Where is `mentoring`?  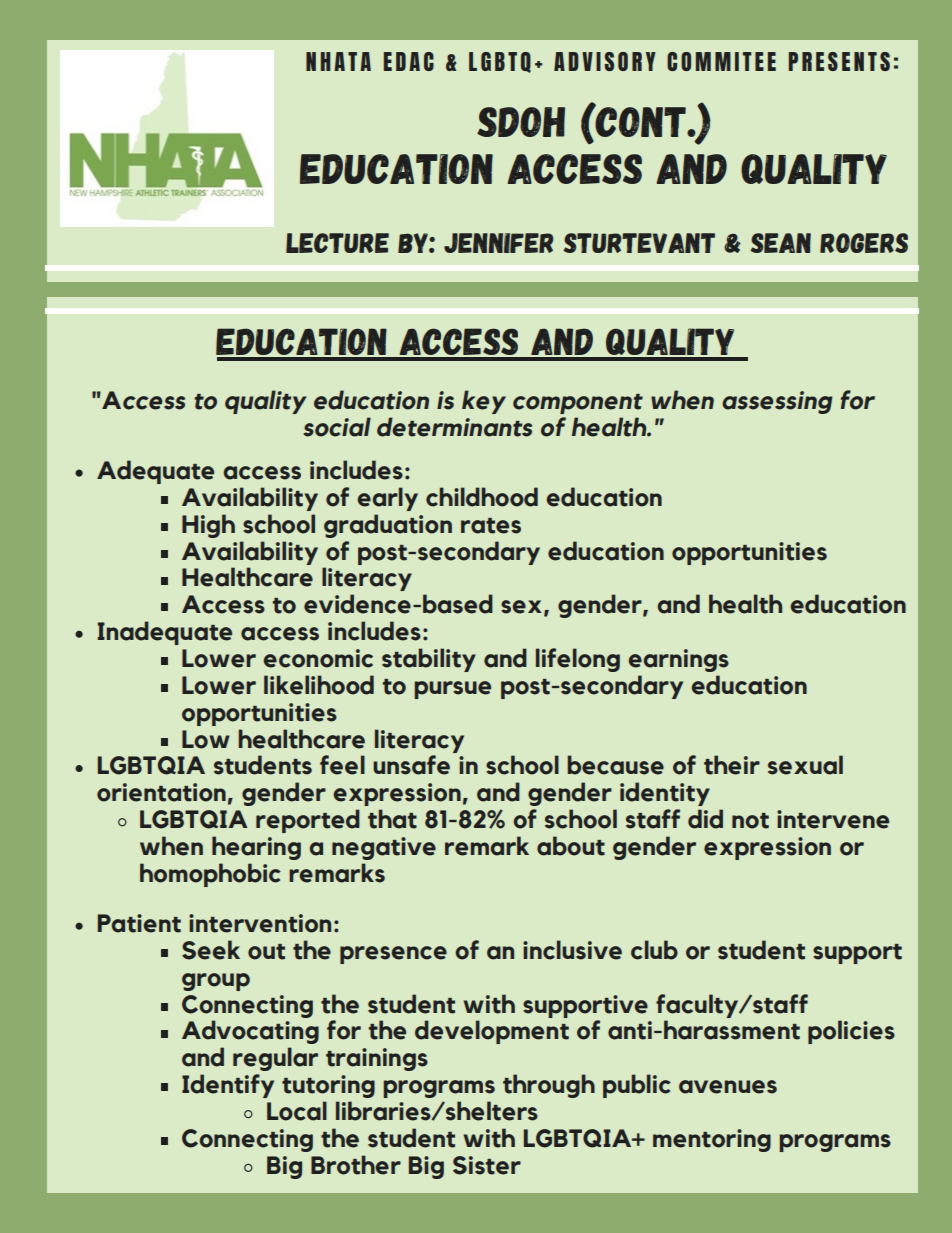
mentoring is located at coordinates (712, 1140).
